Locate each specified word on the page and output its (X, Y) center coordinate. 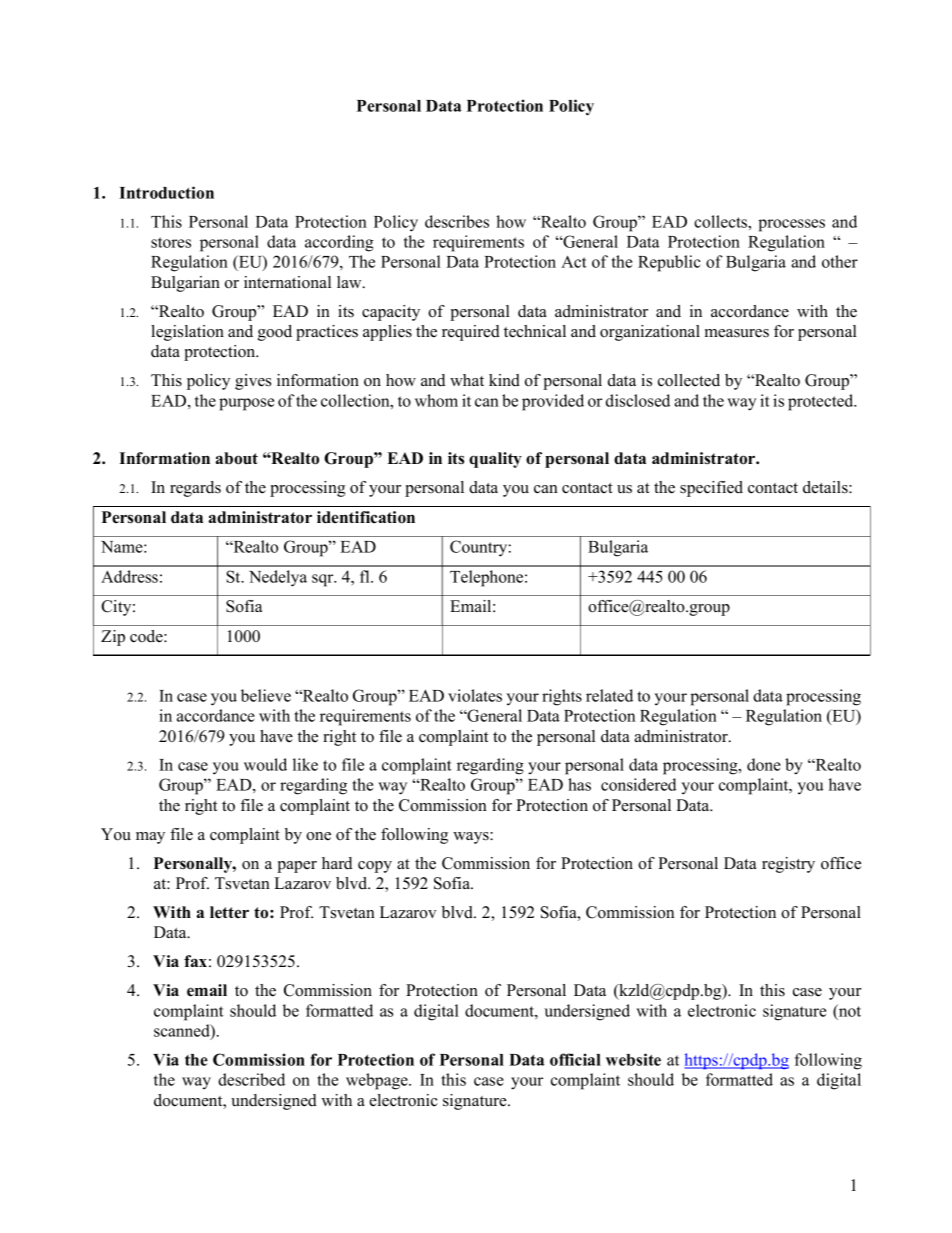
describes (457, 221)
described (251, 1079)
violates (475, 695)
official (575, 1059)
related (609, 695)
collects (721, 221)
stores (171, 242)
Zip (113, 638)
